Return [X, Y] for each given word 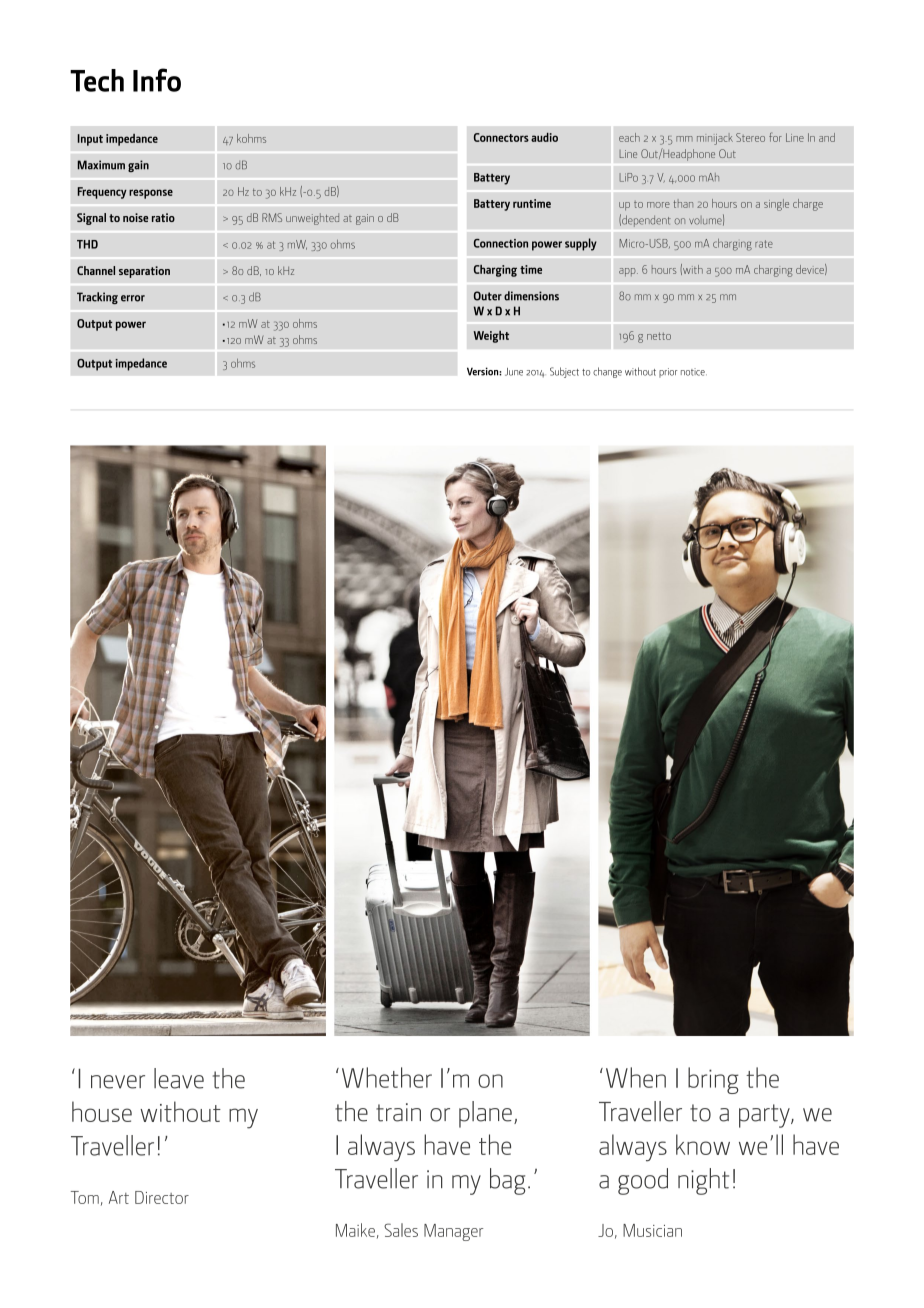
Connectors [501, 137]
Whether [387, 1077]
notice [694, 372]
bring [713, 1080]
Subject [564, 372]
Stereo [750, 137]
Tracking [97, 298]
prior [668, 373]
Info [157, 80]
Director [162, 1197]
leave [179, 1078]
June [514, 372]
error [133, 298]
